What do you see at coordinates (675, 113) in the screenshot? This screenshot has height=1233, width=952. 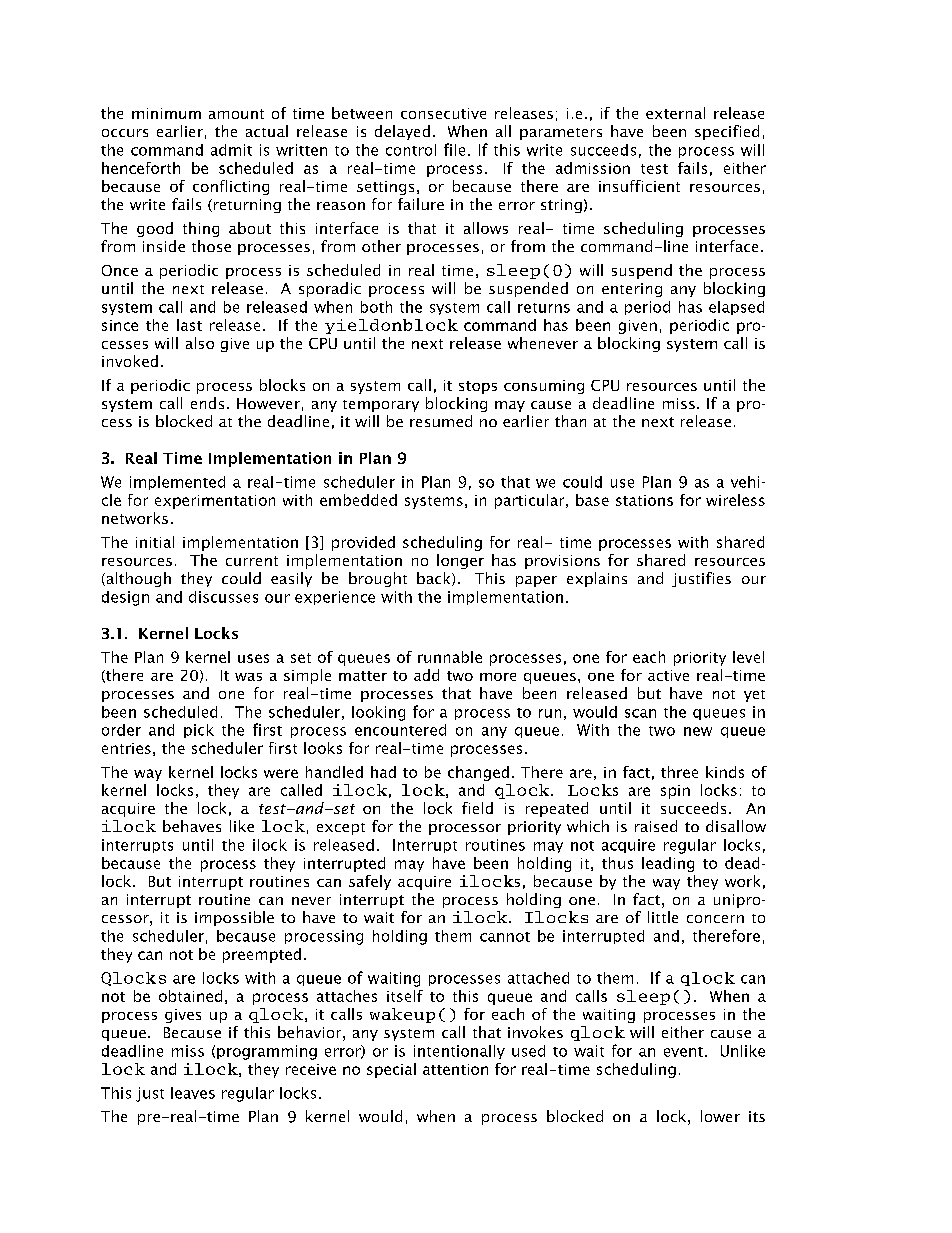 I see `external` at bounding box center [675, 113].
